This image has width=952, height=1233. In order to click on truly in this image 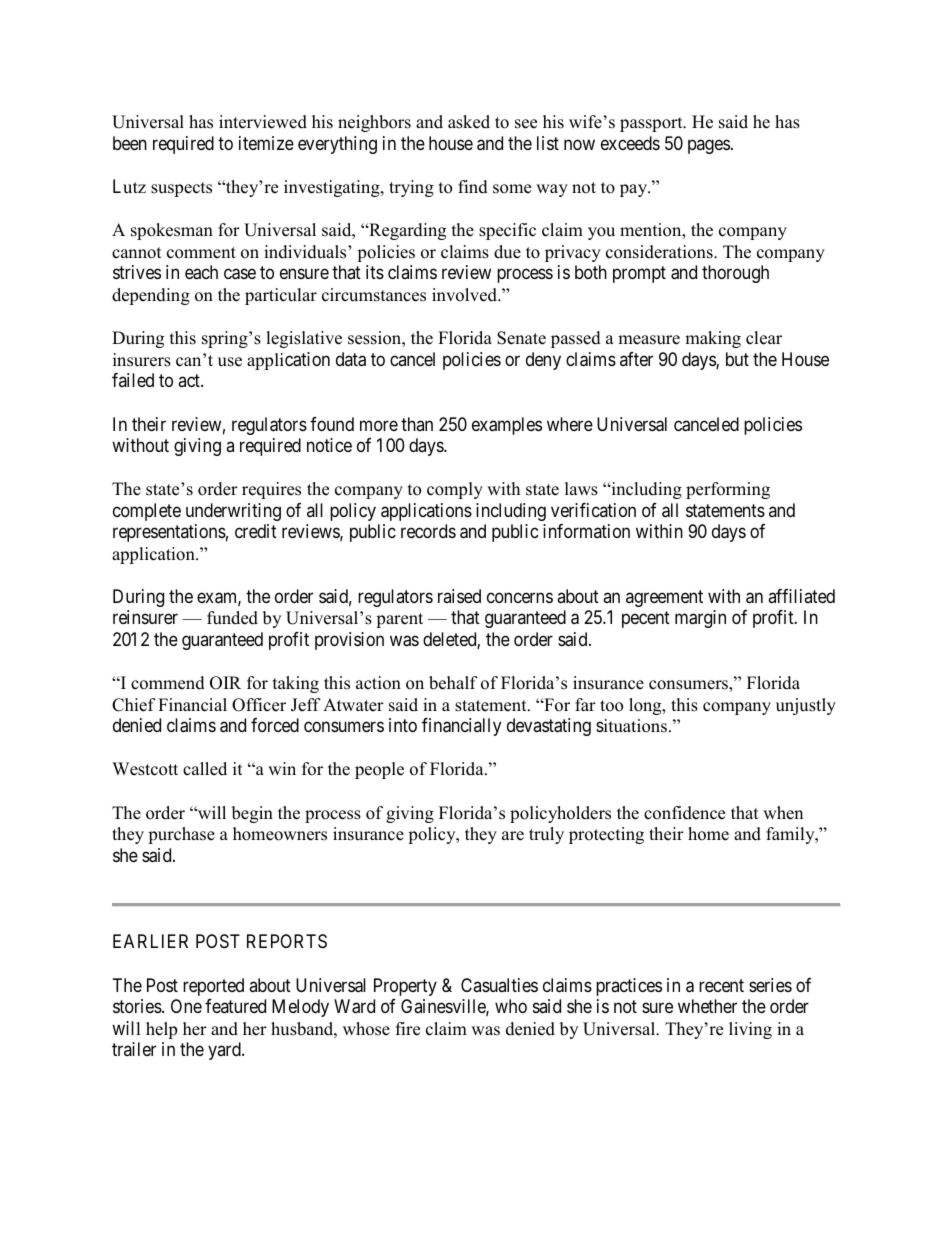, I will do `click(546, 835)`.
